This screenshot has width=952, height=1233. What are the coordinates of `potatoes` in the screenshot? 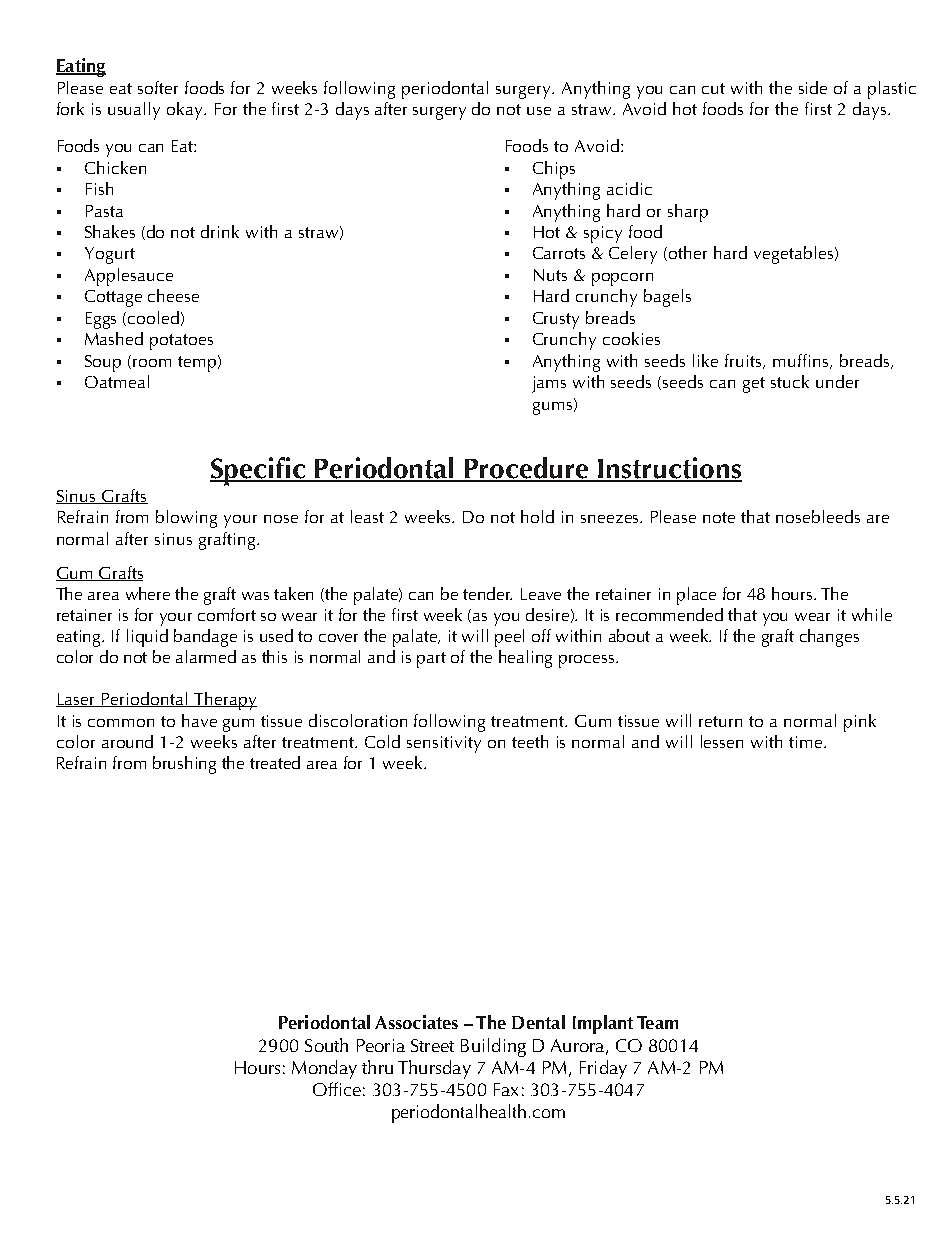 It's located at (181, 342).
